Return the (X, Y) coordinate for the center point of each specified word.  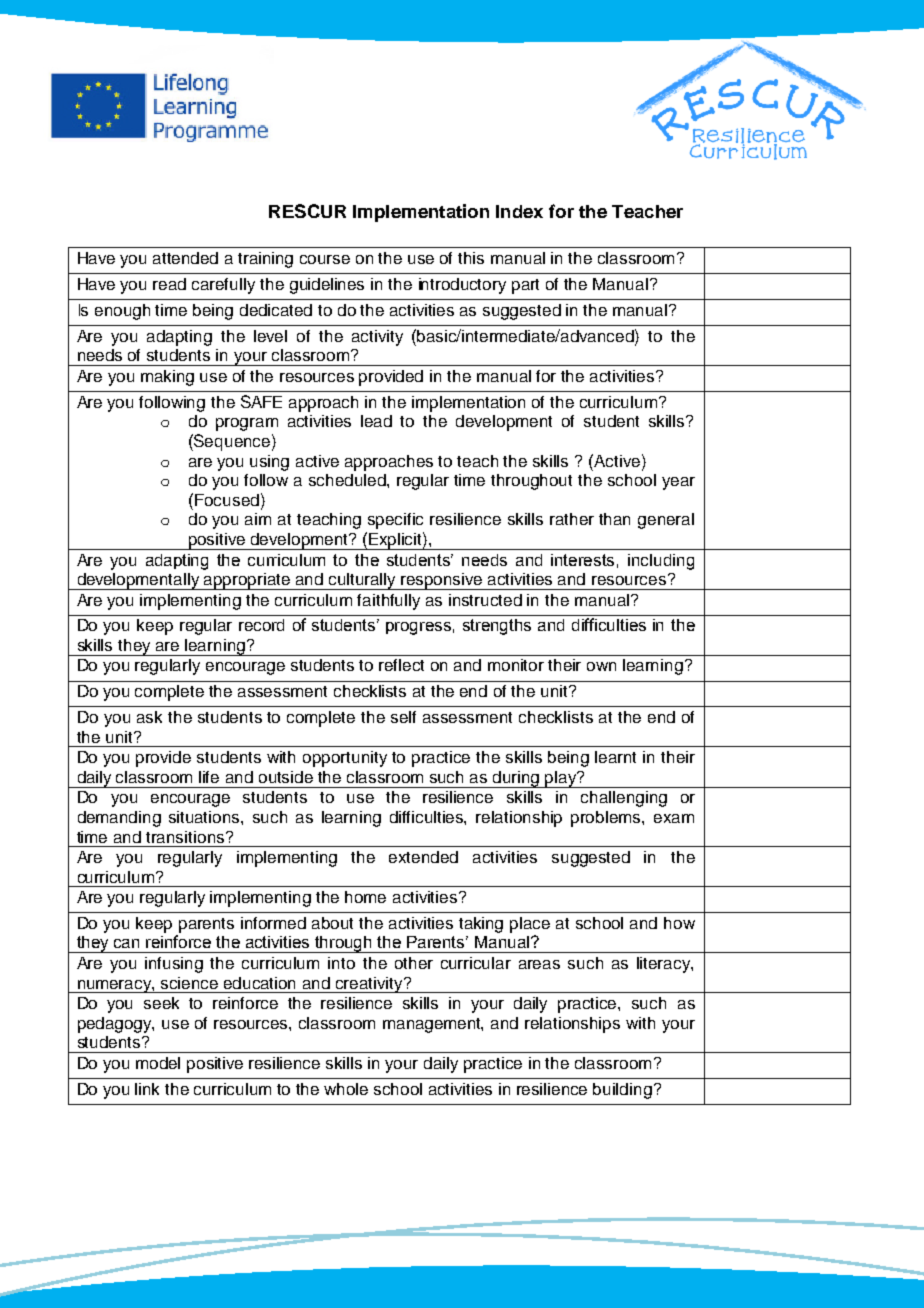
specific (395, 521)
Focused (227, 500)
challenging (624, 799)
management (433, 1025)
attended (185, 258)
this (471, 258)
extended (423, 857)
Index (519, 211)
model (158, 1063)
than (614, 519)
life (209, 777)
